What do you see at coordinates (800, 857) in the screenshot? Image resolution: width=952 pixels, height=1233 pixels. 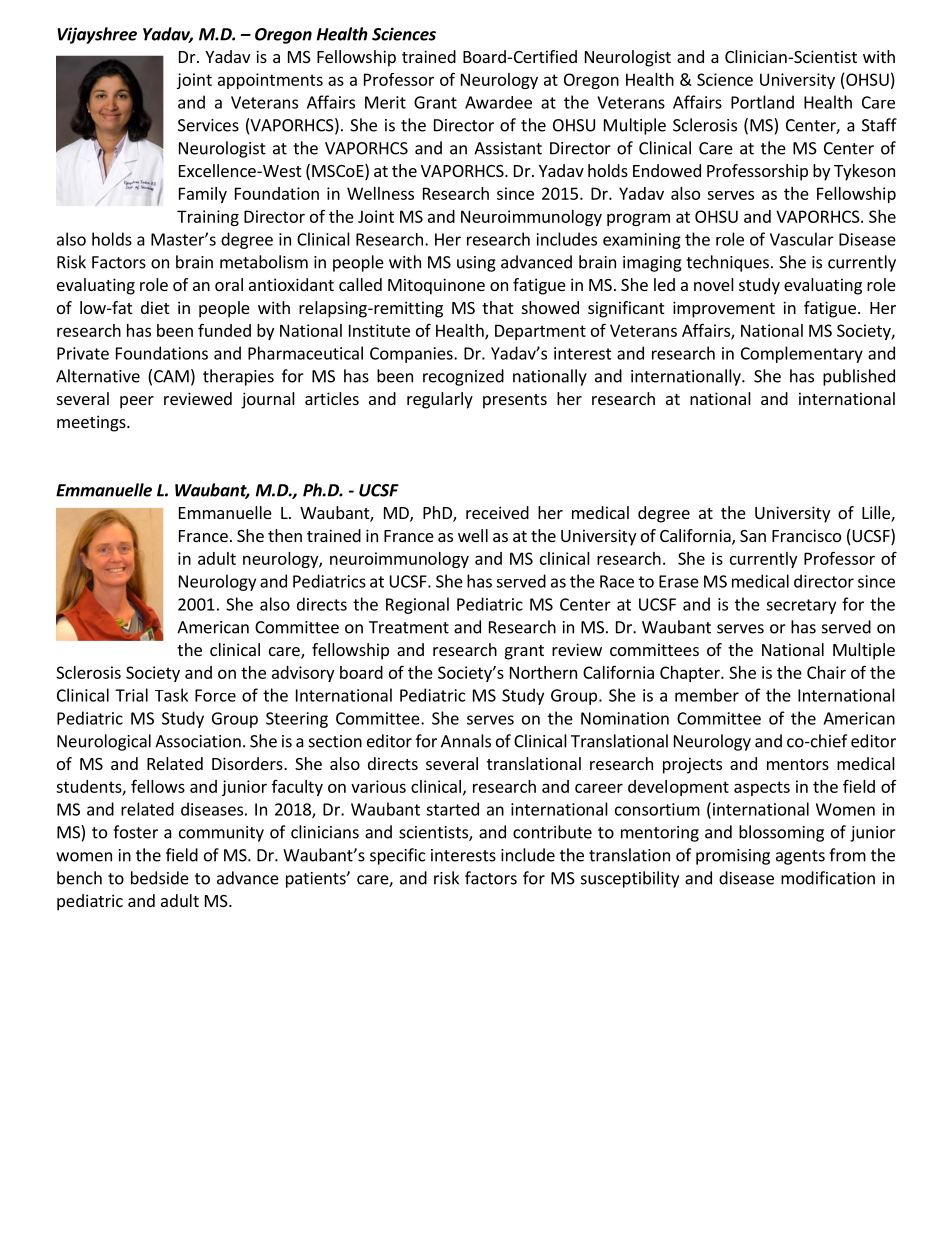 I see `agents` at bounding box center [800, 857].
